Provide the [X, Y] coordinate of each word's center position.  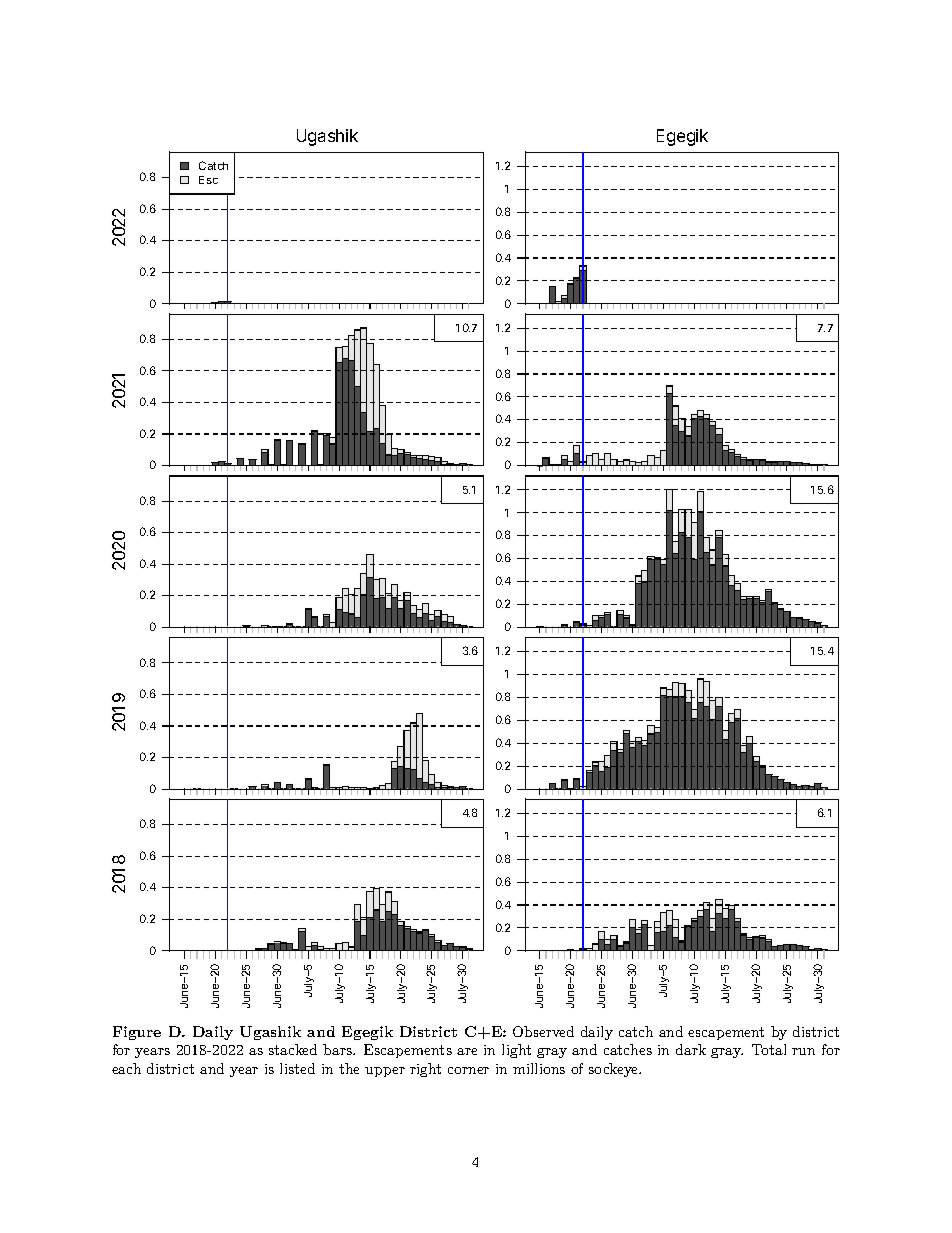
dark [691, 1049]
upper [385, 1072]
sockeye [614, 1070]
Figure [137, 1033]
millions [539, 1068]
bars [338, 1049]
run [803, 1051]
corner [468, 1070]
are [467, 1051]
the [349, 1068]
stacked [293, 1049]
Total [769, 1049]
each [126, 1068]
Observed [543, 1031]
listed [297, 1068]
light [516, 1051]
